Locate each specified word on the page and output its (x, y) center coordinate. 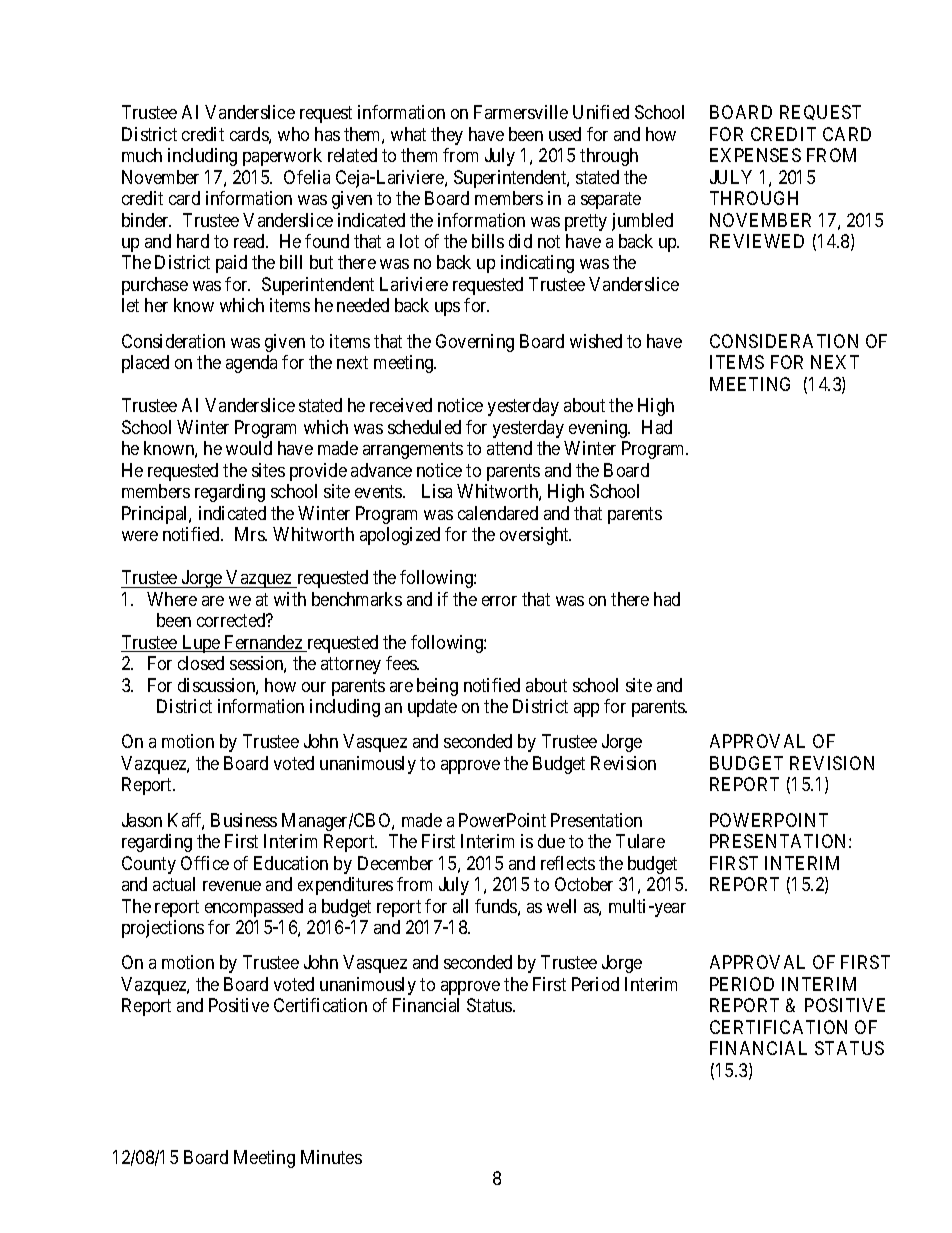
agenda (251, 364)
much (142, 155)
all (460, 906)
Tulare (640, 841)
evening (599, 429)
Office (205, 863)
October (584, 884)
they (447, 136)
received (401, 405)
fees (402, 663)
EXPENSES (755, 155)
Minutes (331, 1157)
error (499, 601)
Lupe (201, 644)
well (561, 906)
